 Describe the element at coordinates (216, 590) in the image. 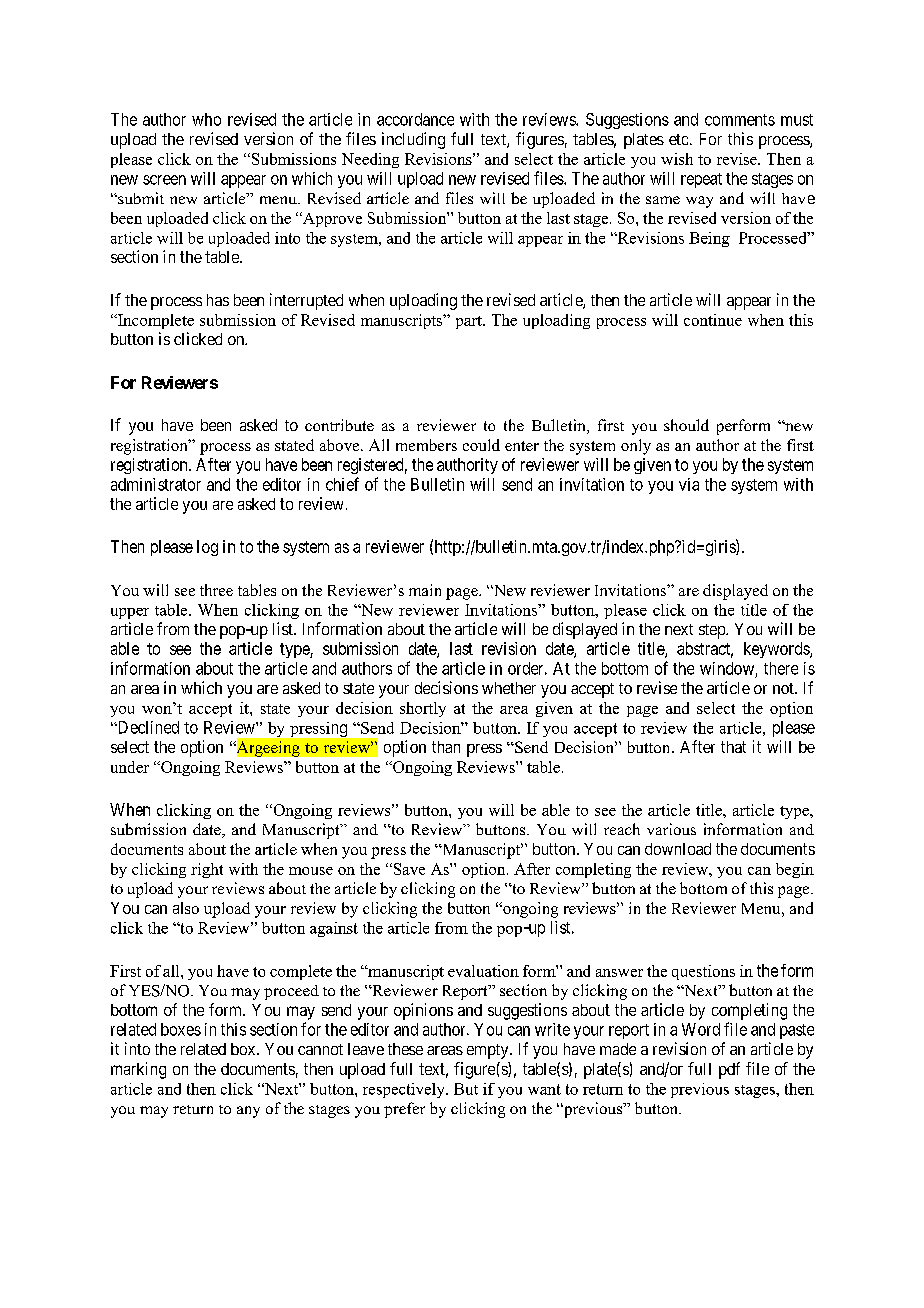

I see `three` at that location.
